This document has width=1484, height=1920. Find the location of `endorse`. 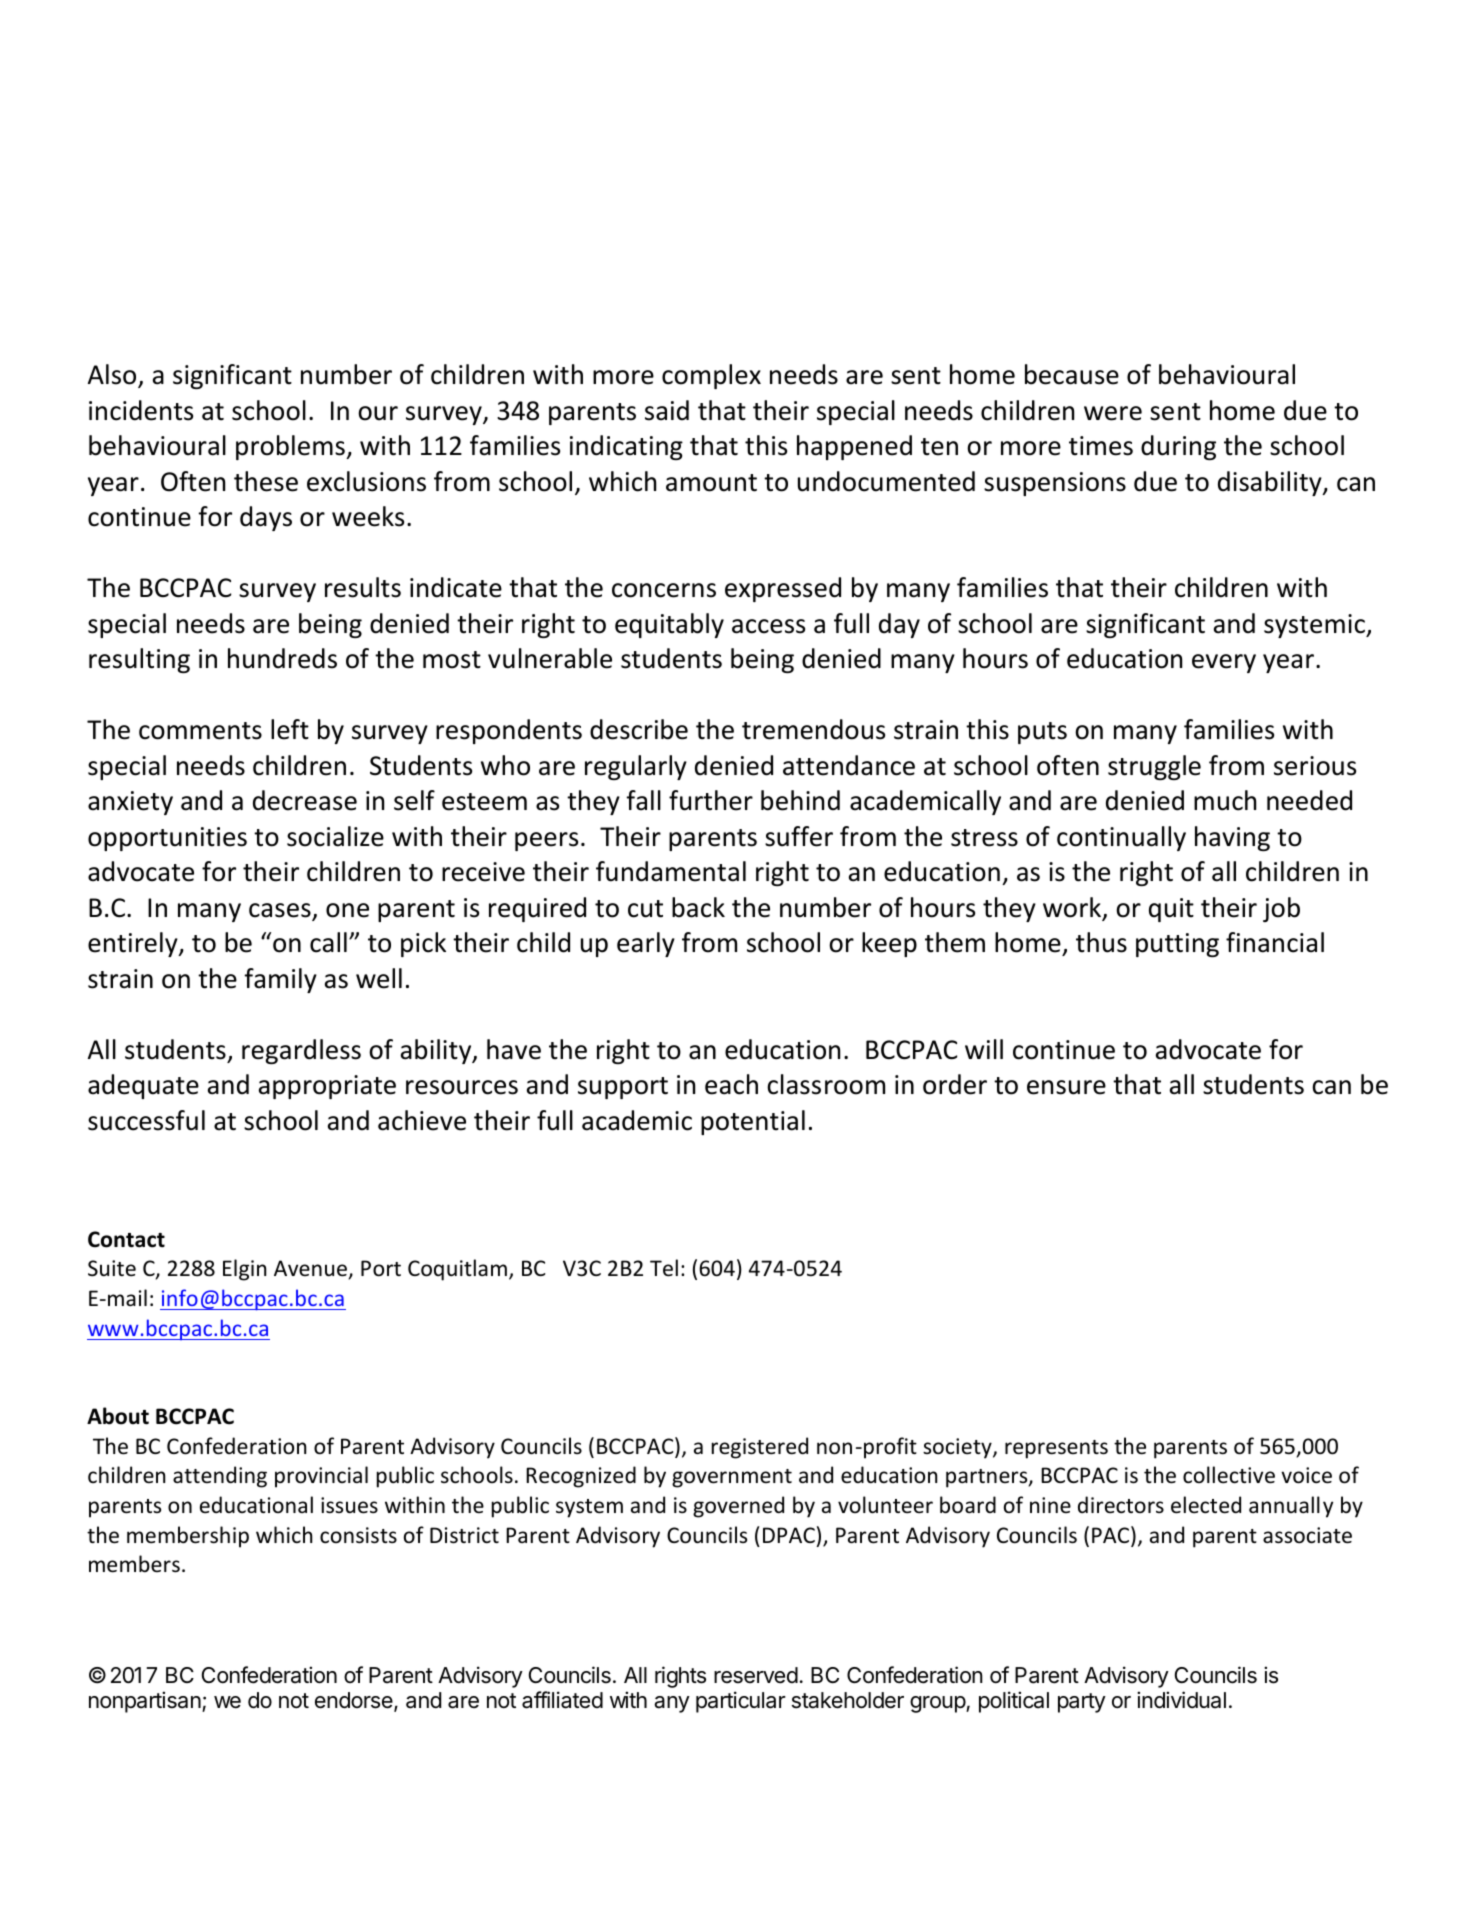

endorse is located at coordinates (355, 1701).
